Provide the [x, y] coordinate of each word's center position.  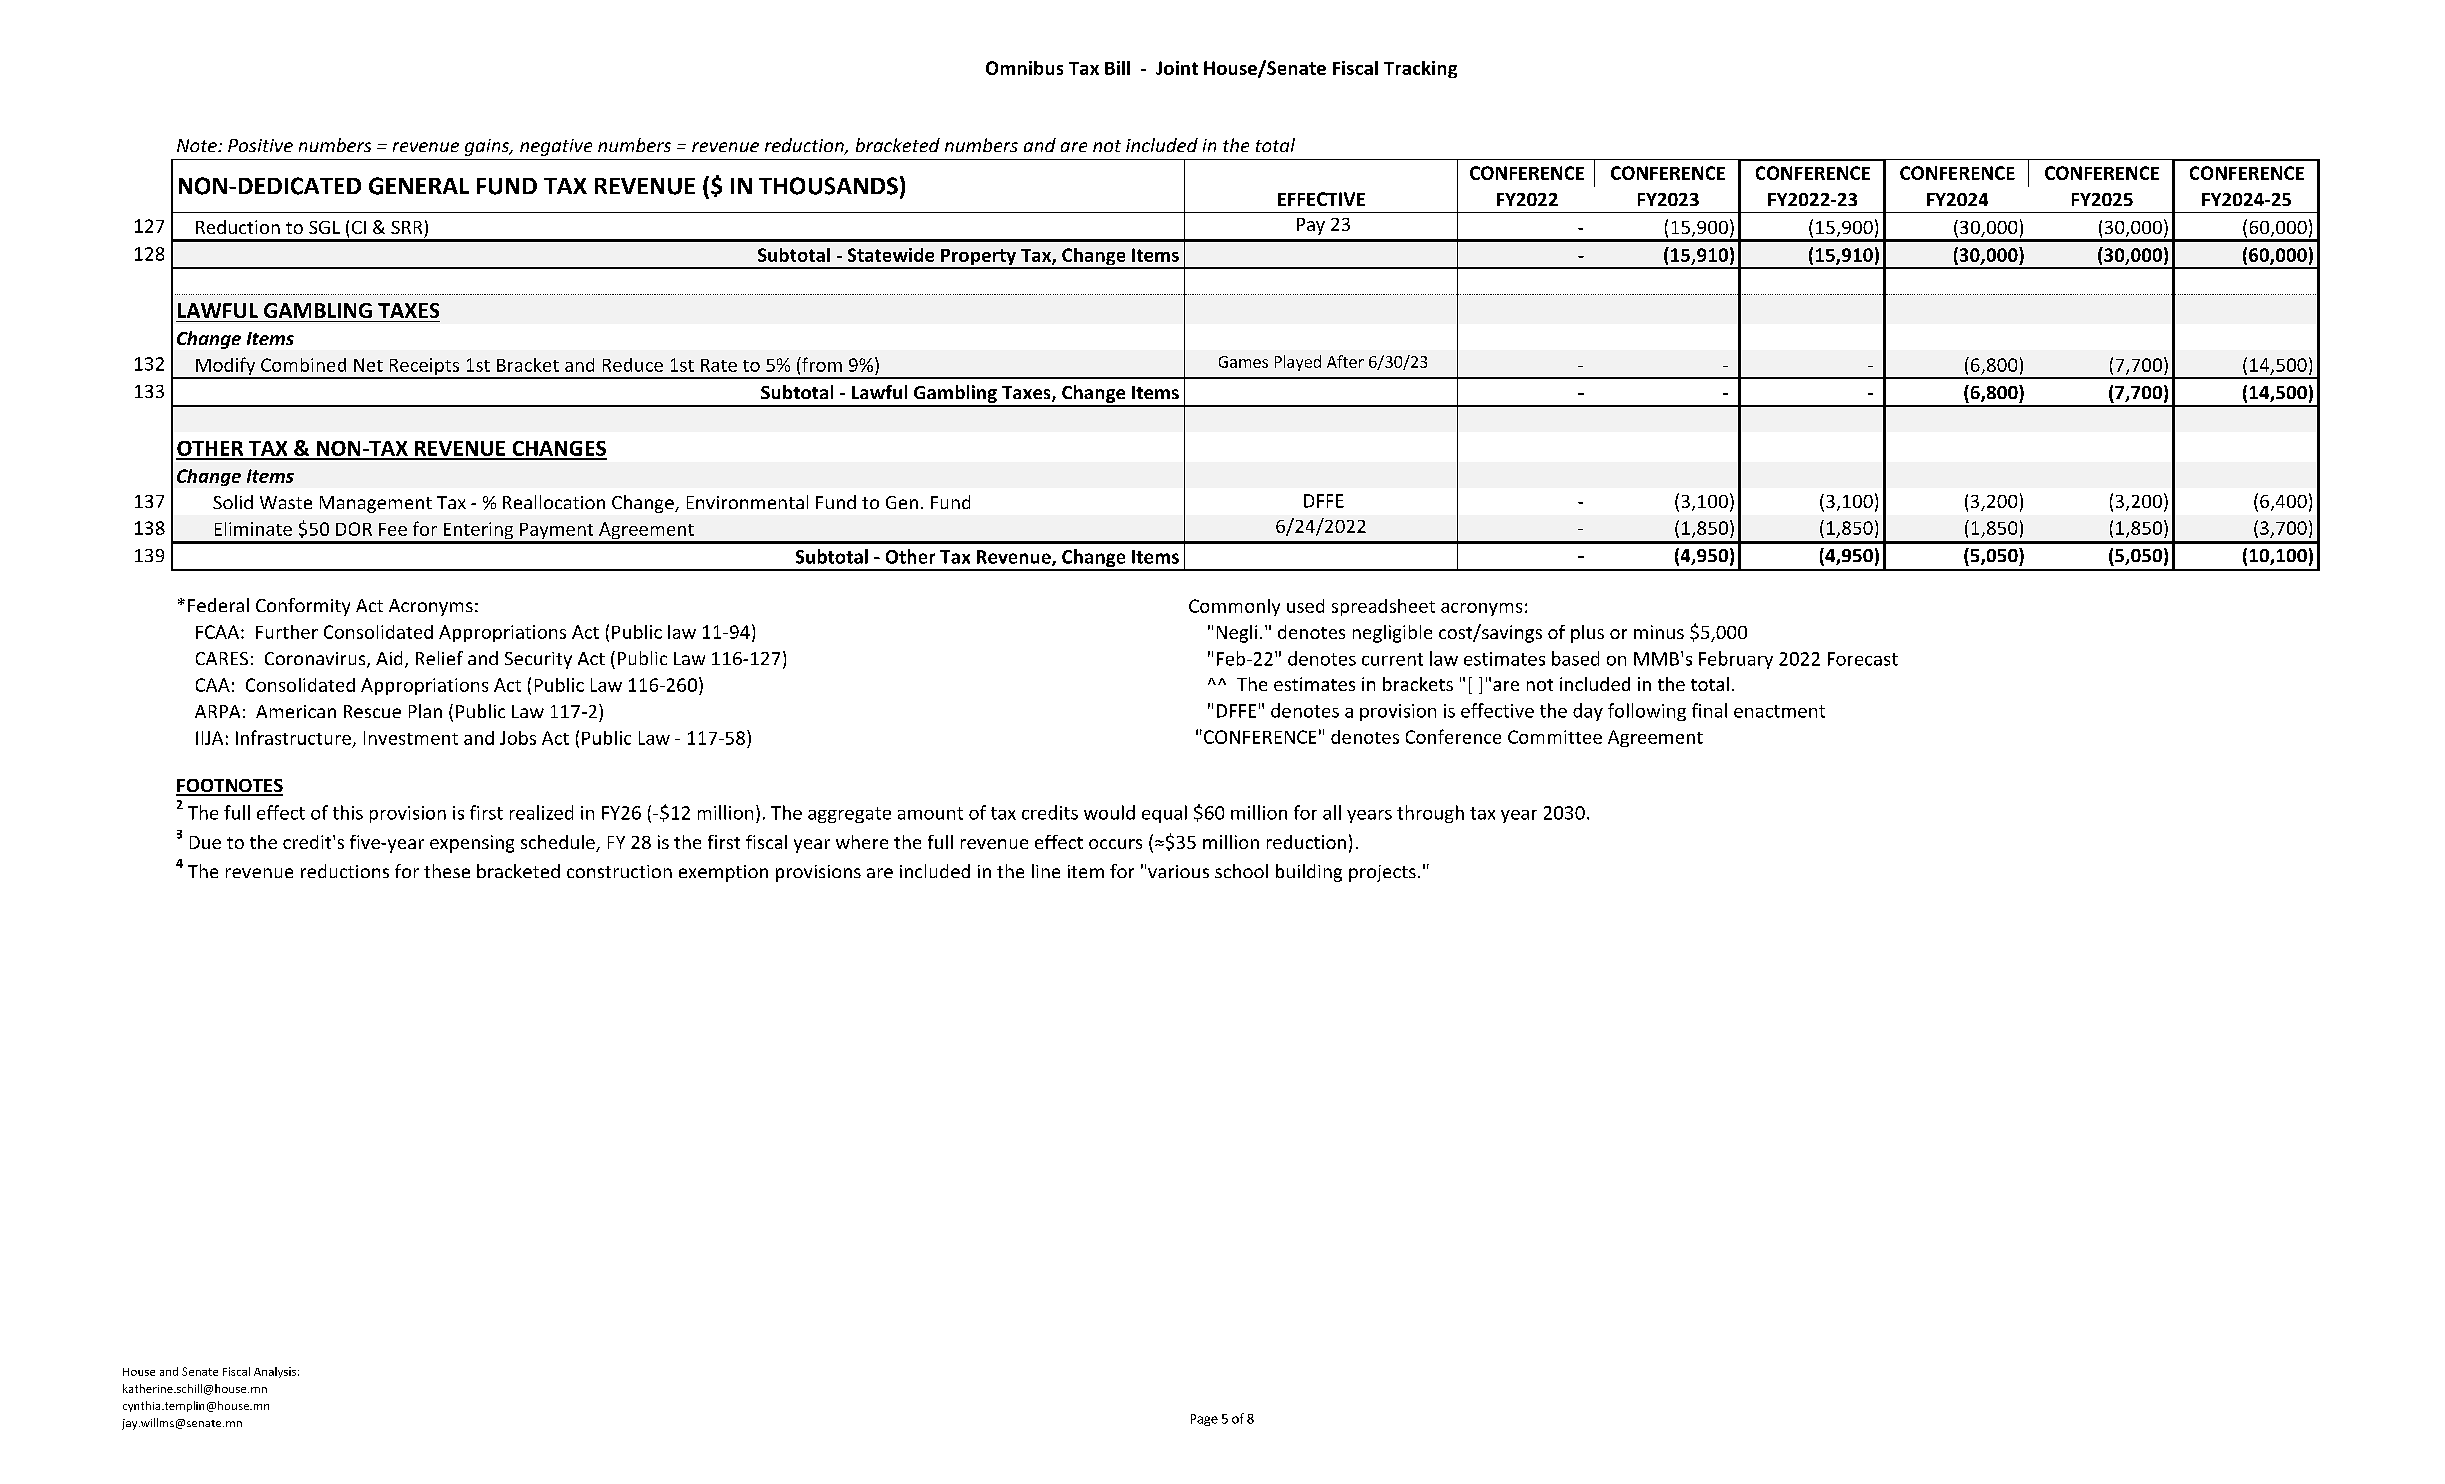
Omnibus [1024, 68]
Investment [411, 738]
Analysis [275, 1372]
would [1109, 812]
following [1647, 712]
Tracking [1420, 69]
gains [488, 147]
